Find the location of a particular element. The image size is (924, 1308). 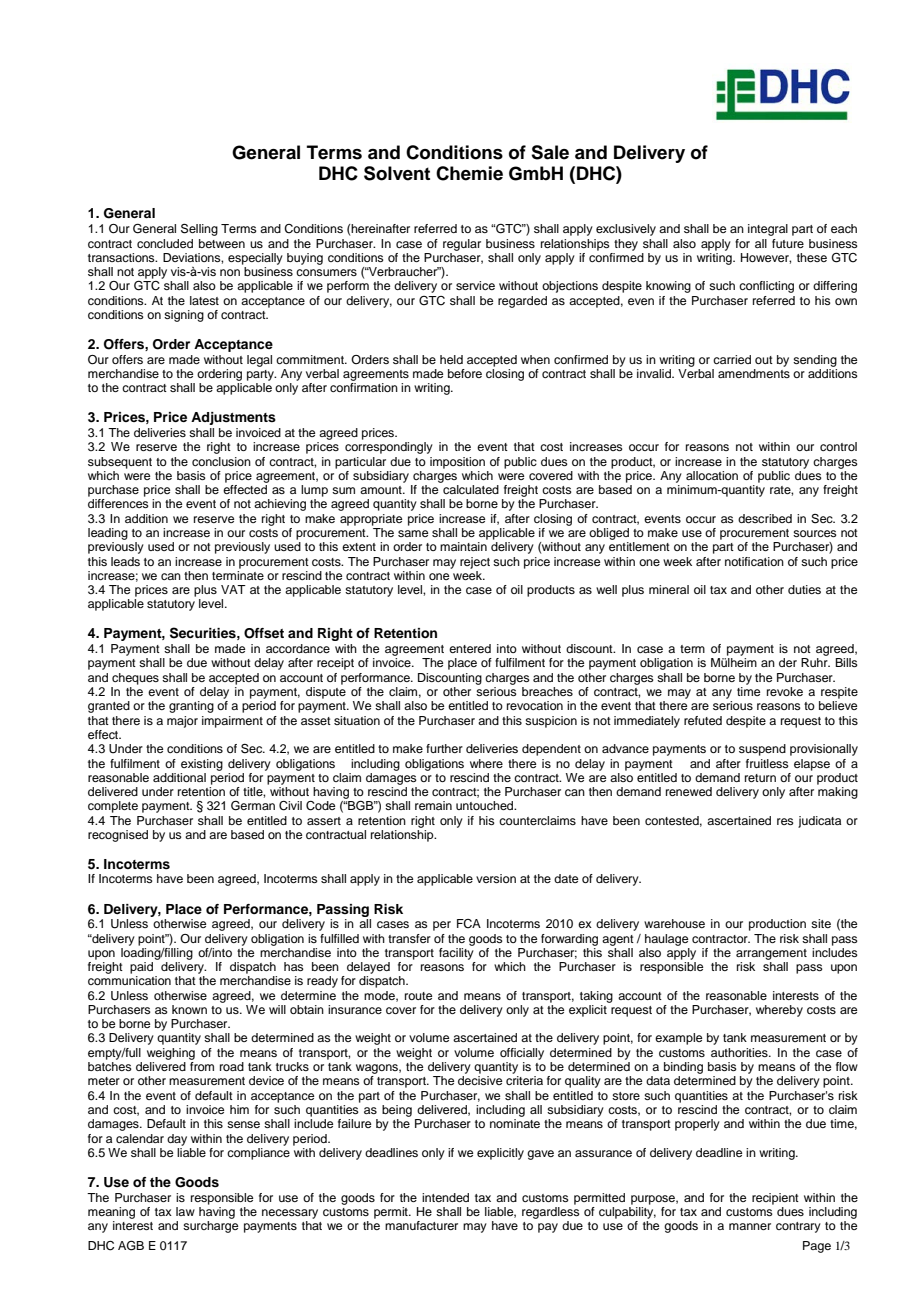

law is located at coordinates (185, 1211).
